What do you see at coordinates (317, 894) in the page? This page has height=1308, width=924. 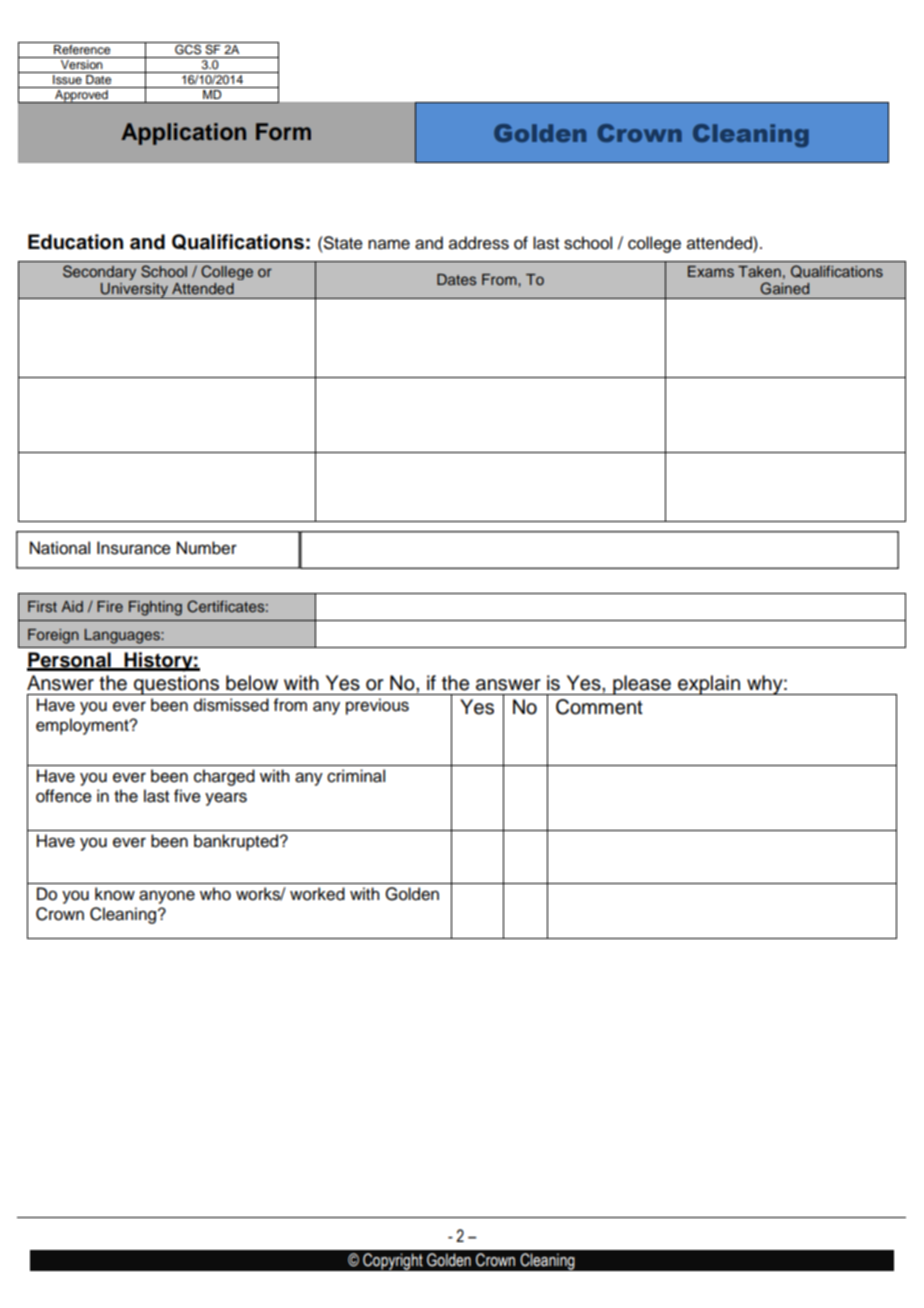 I see `worked` at bounding box center [317, 894].
